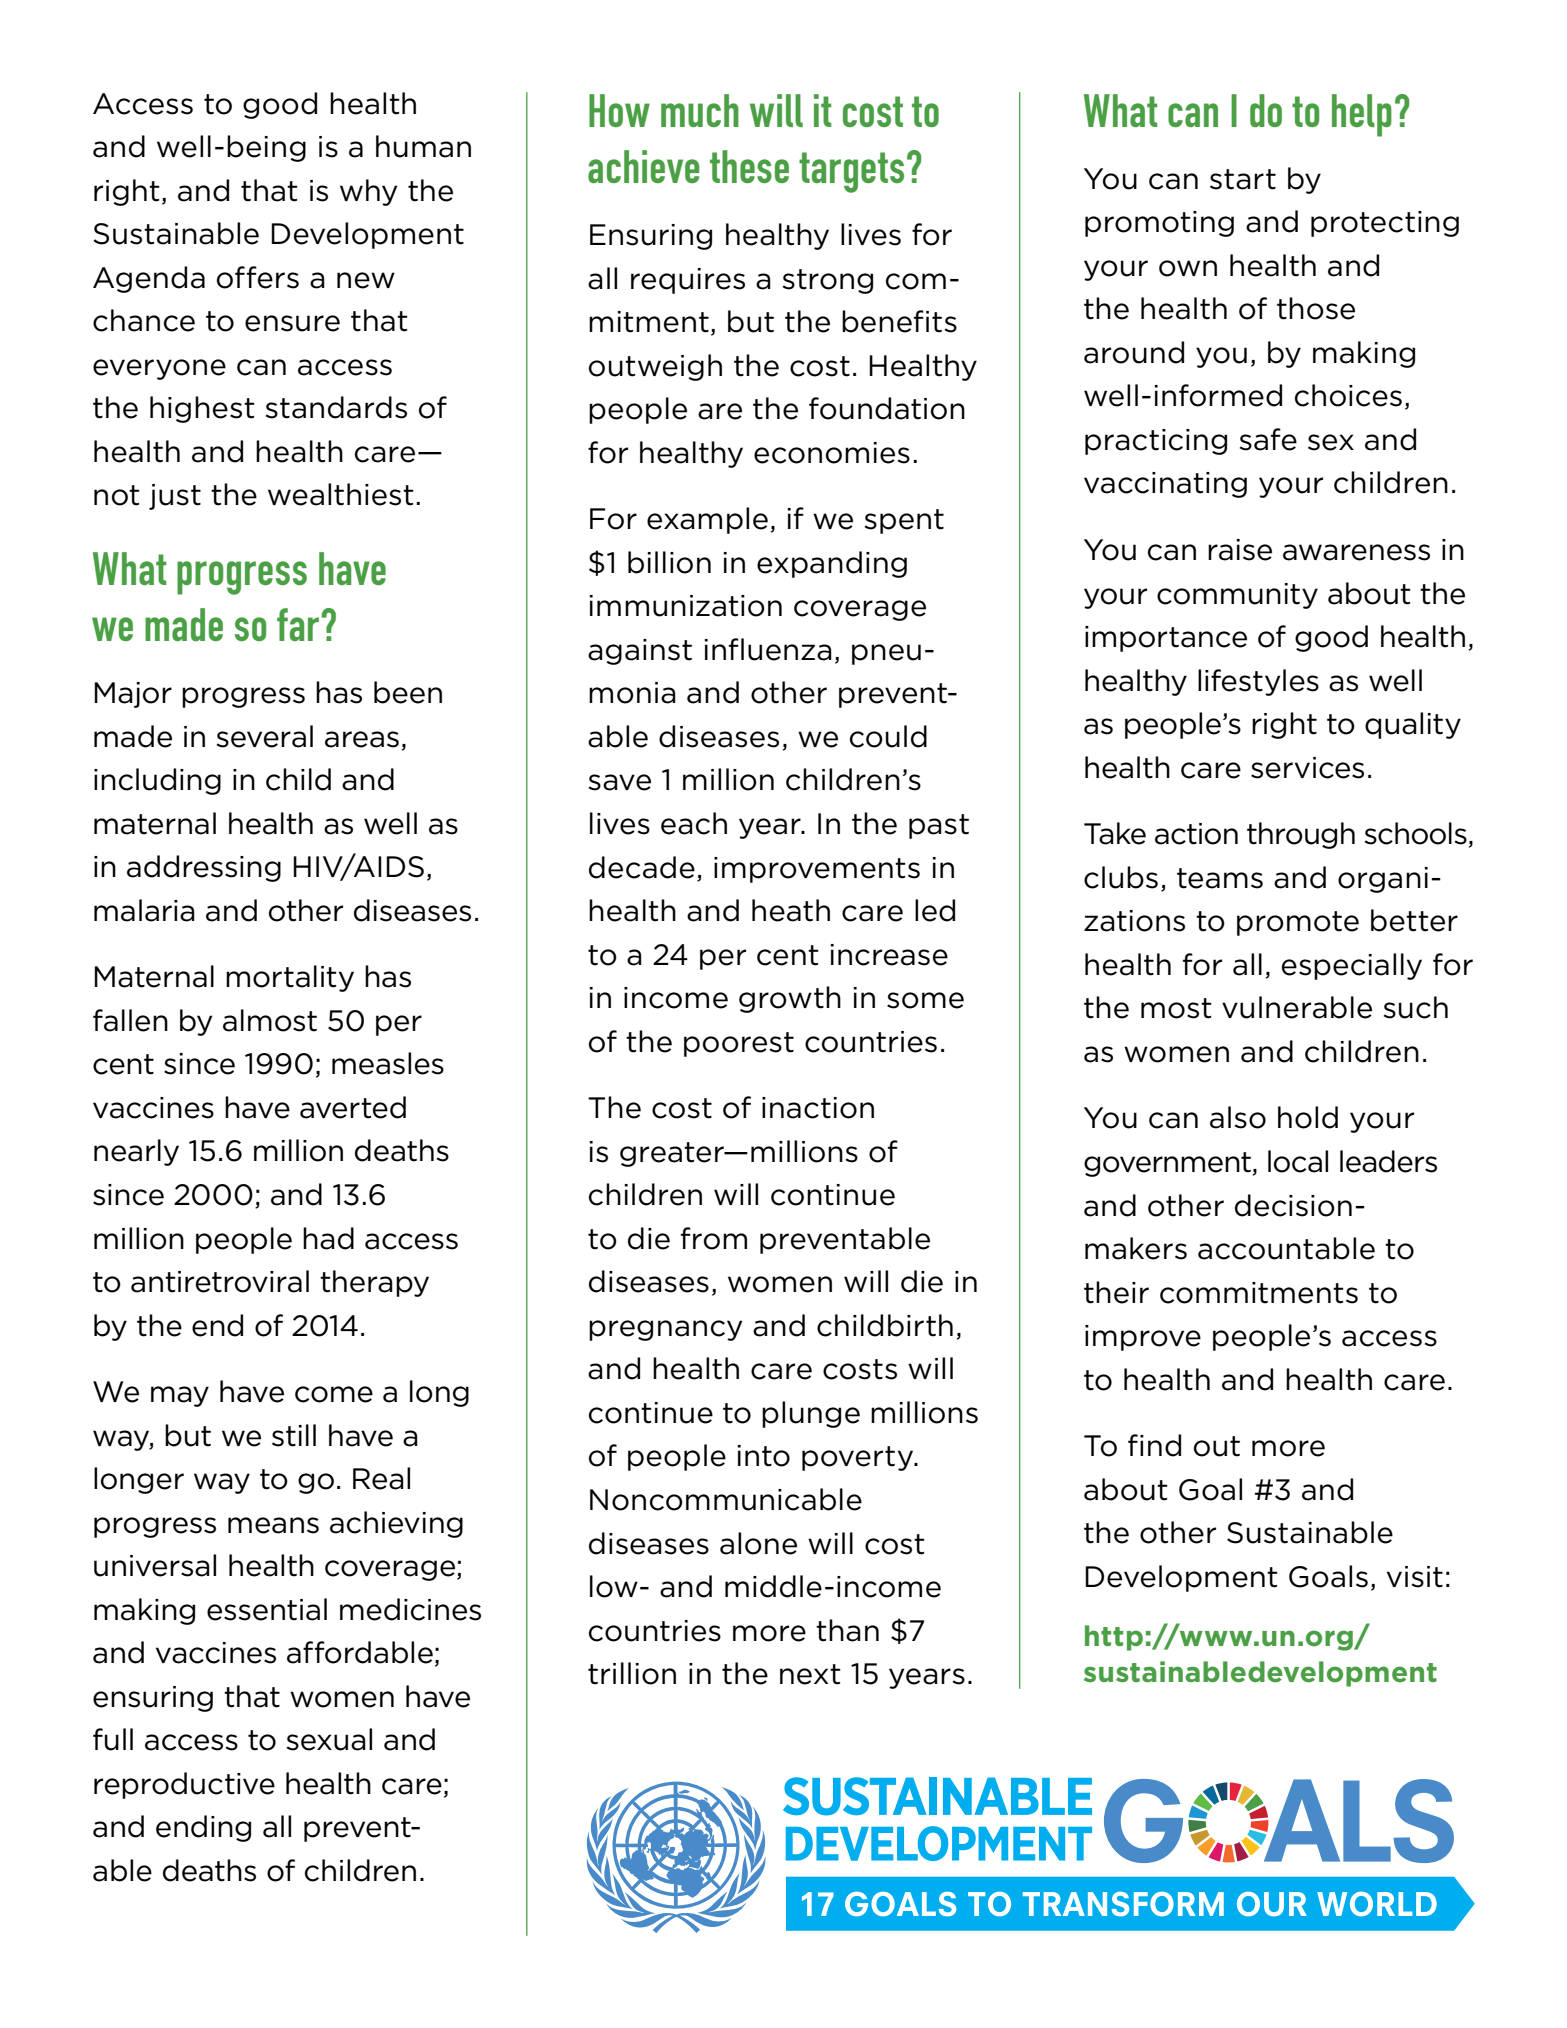 This page has height=2028, width=1567. Describe the element at coordinates (290, 978) in the page. I see `mortality` at that location.
